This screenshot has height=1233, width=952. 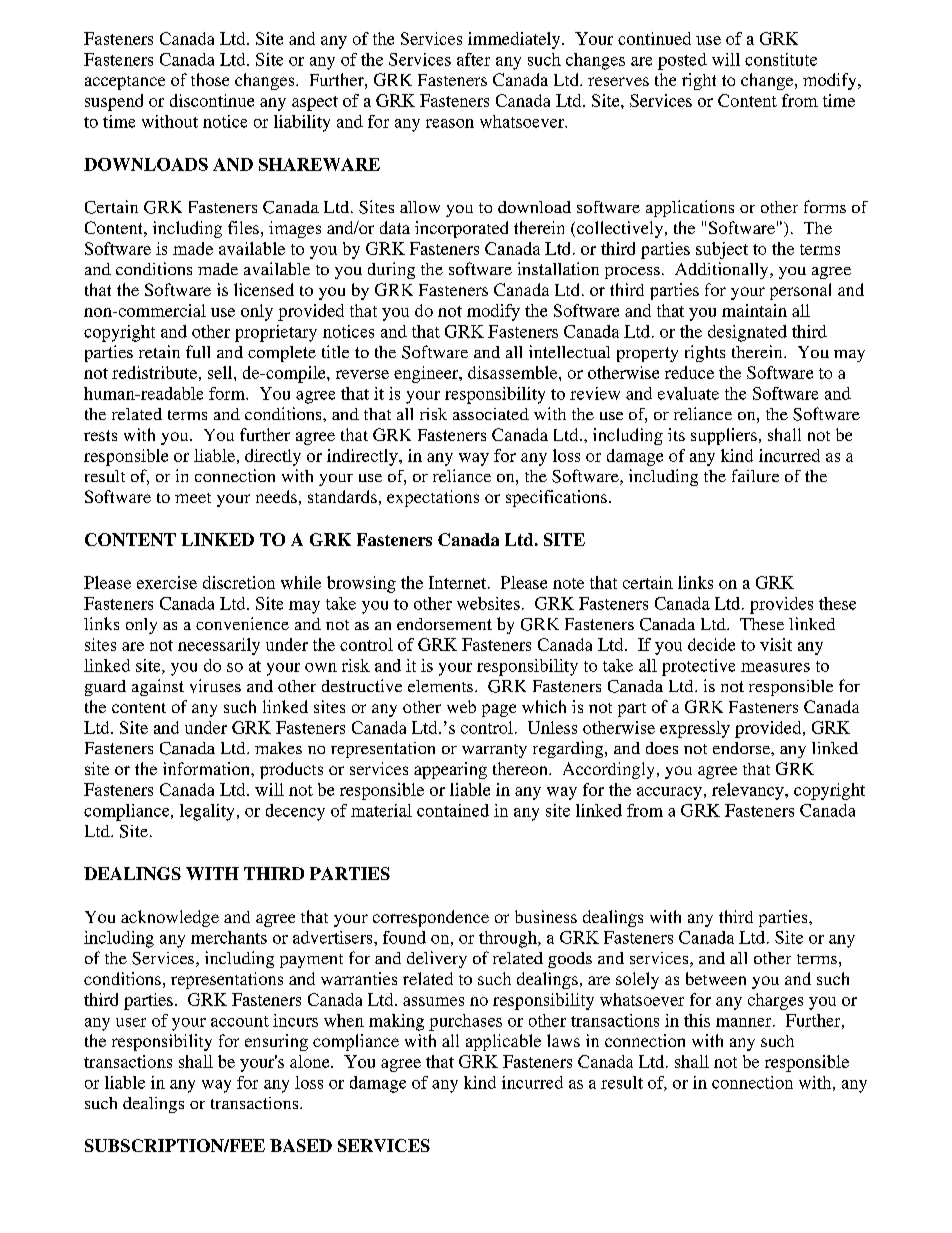 What do you see at coordinates (745, 1022) in the screenshot?
I see `manner` at bounding box center [745, 1022].
